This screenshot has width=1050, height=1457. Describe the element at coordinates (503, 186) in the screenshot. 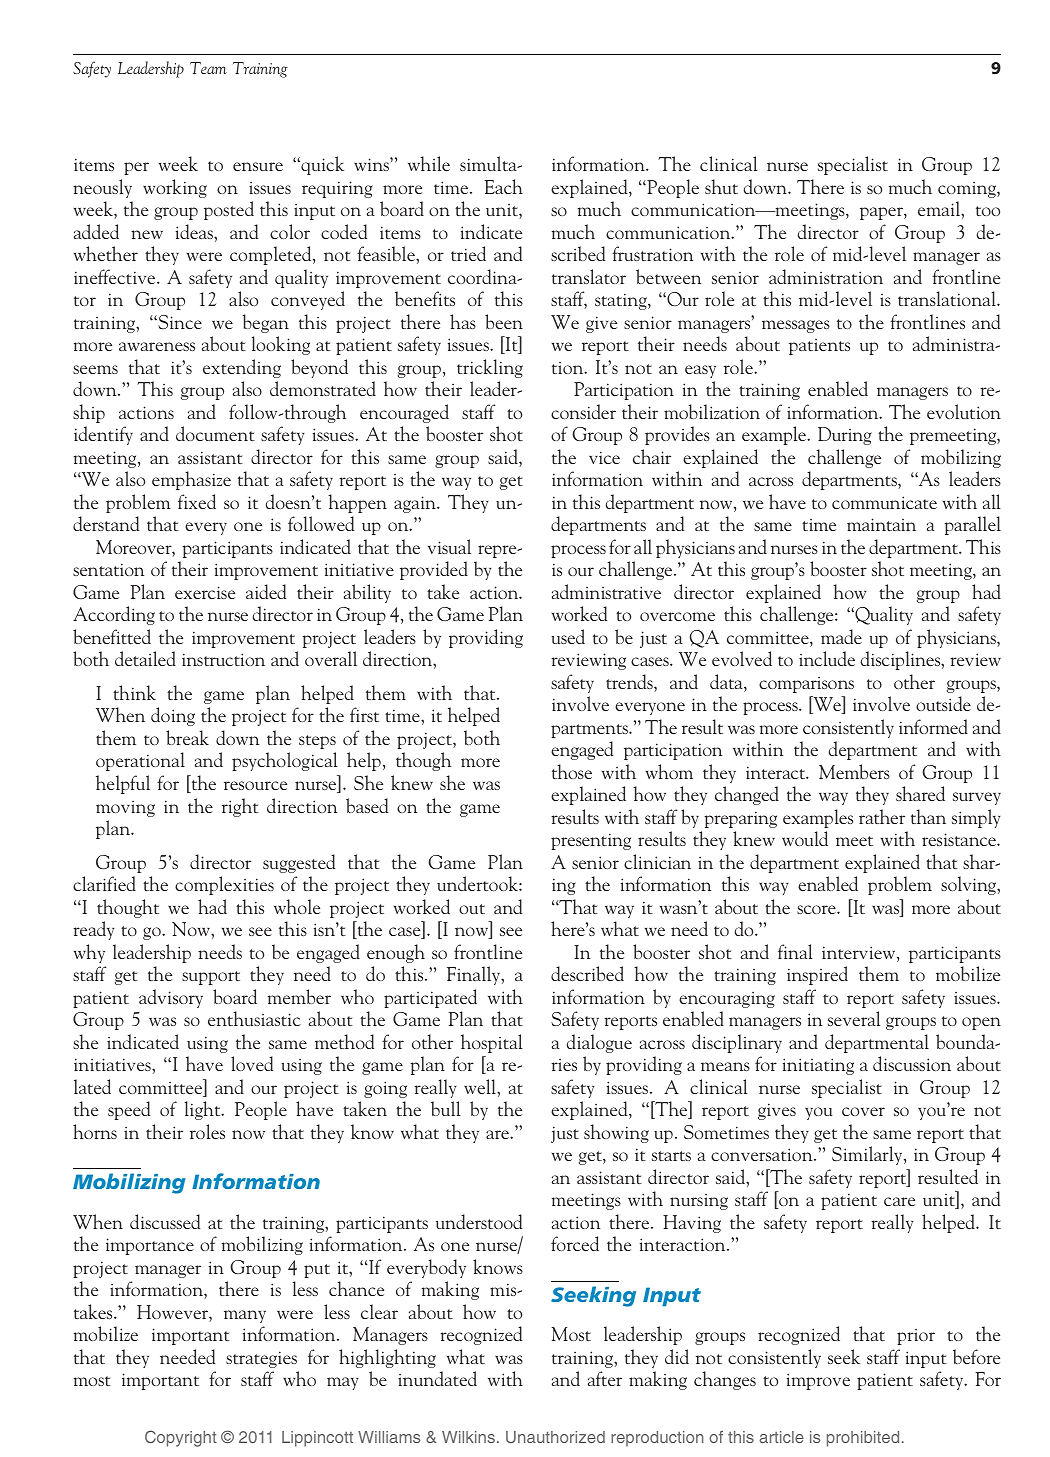

I see `Each` at that location.
